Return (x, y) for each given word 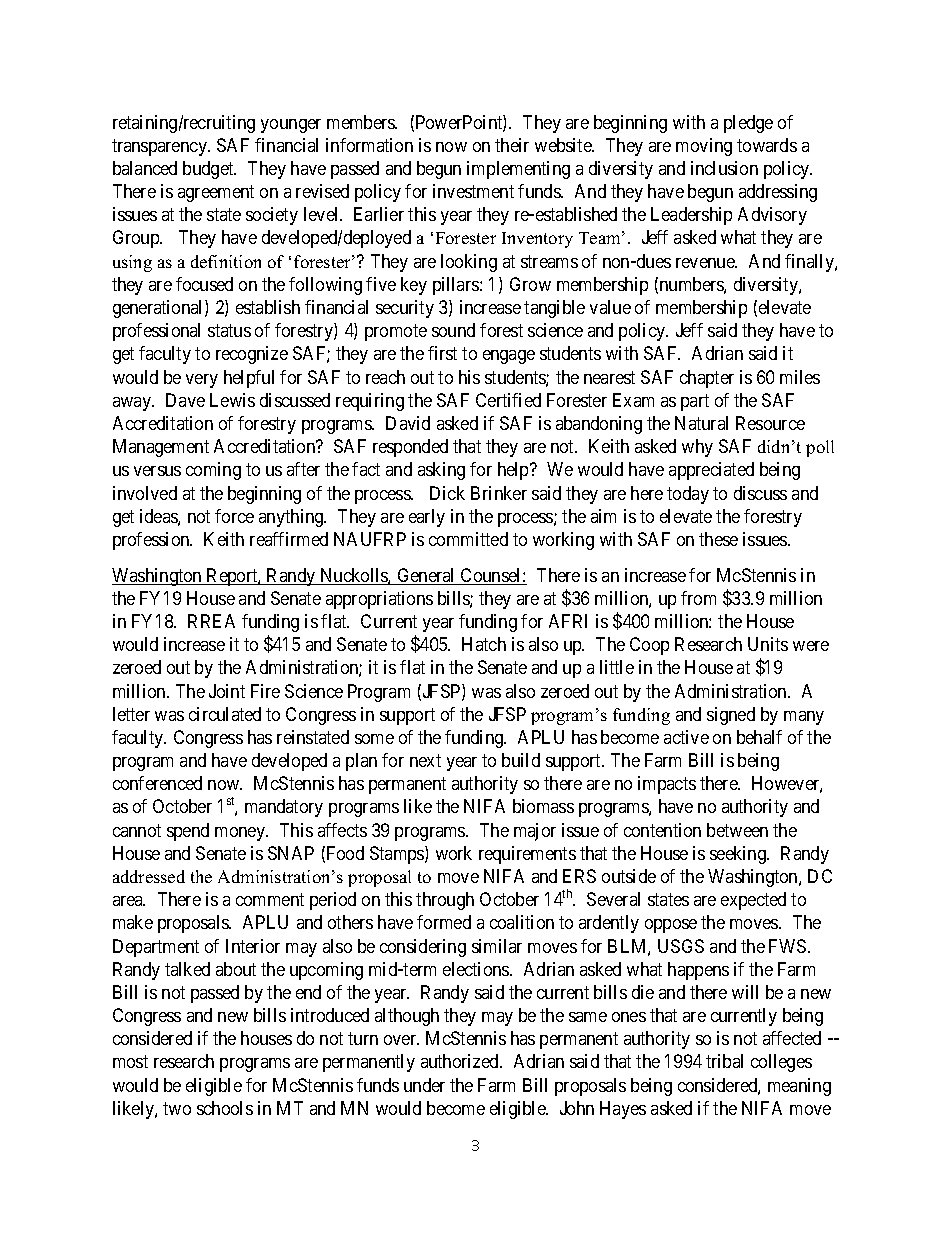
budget (209, 170)
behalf (759, 737)
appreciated (711, 471)
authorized (461, 1061)
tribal (724, 1061)
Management (161, 448)
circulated (225, 714)
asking (441, 471)
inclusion (724, 168)
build (521, 760)
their (512, 145)
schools (225, 1108)
